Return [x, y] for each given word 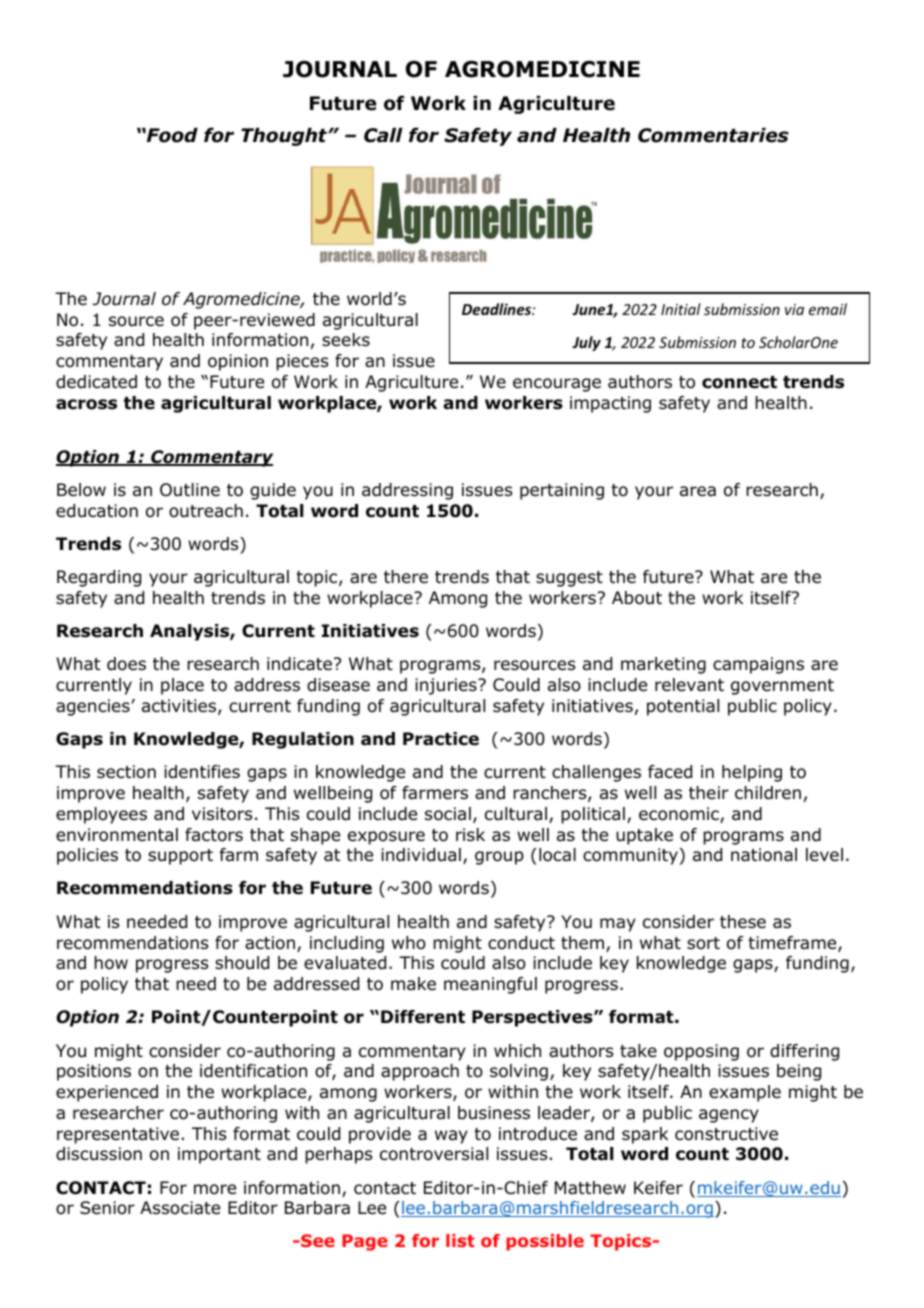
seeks [346, 340]
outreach [206, 511]
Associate [180, 1208]
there [406, 577]
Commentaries [713, 135]
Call [383, 135]
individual [421, 855]
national [764, 855]
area [698, 491]
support [180, 857]
